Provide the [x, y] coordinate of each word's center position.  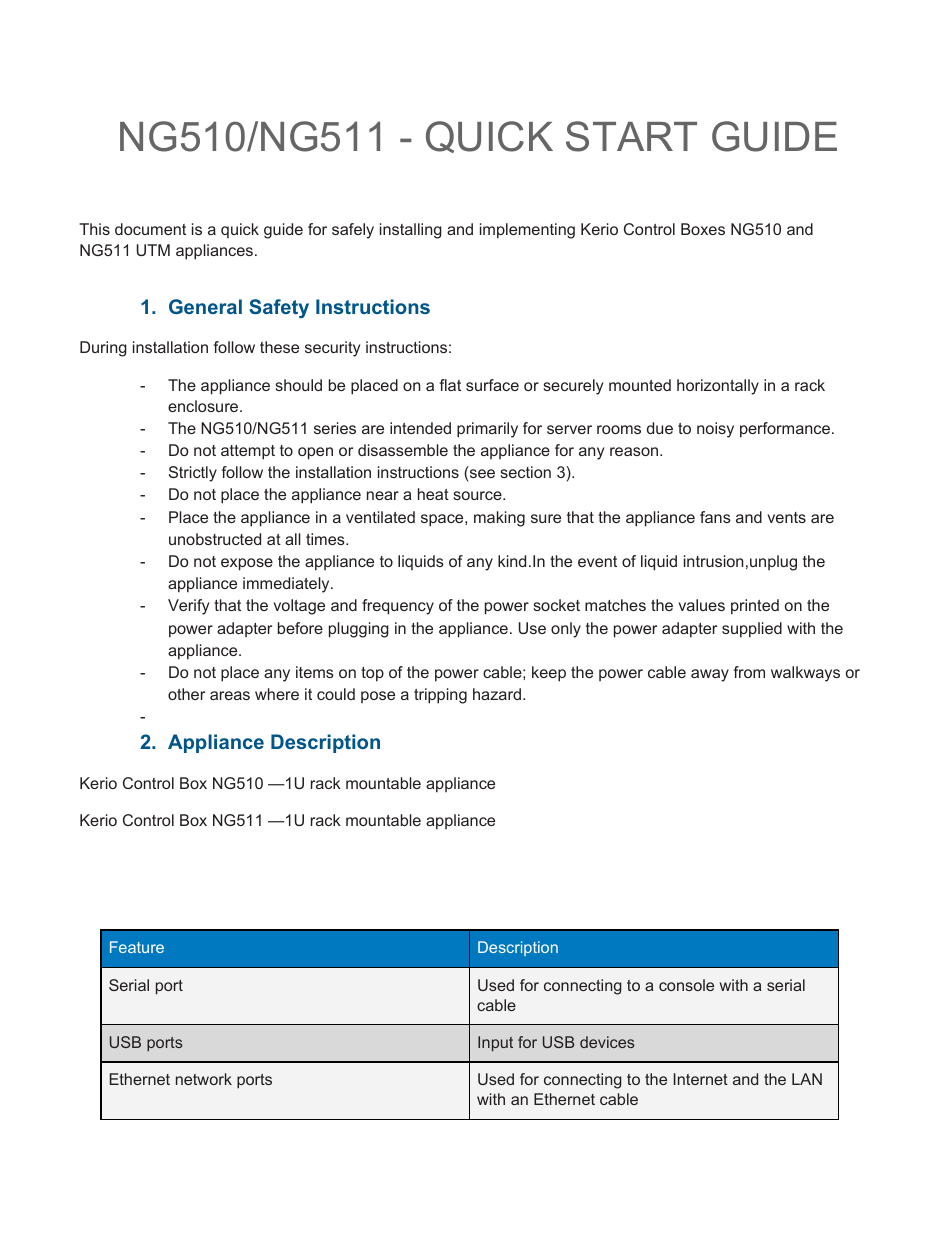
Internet [701, 1079]
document [150, 229]
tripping [440, 696]
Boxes [703, 229]
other [186, 694]
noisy [715, 430]
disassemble [403, 450]
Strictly [193, 474]
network [204, 1079]
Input [495, 1043]
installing [411, 231]
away [710, 675]
